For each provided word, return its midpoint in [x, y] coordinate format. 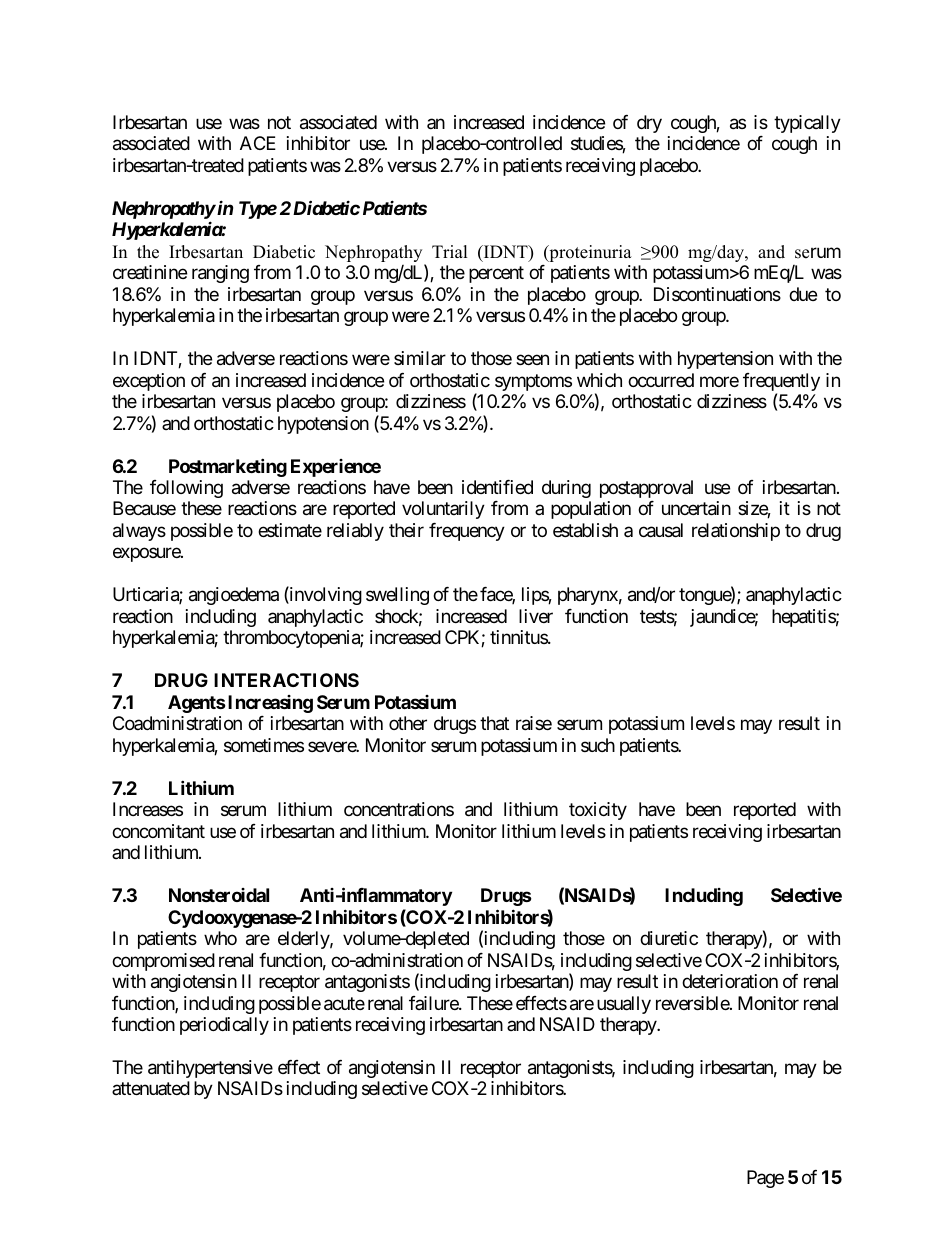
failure [434, 1003]
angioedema [234, 596]
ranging [220, 274]
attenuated [151, 1088]
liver [536, 616]
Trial [450, 251]
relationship [736, 532]
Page [765, 1179]
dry [649, 124]
